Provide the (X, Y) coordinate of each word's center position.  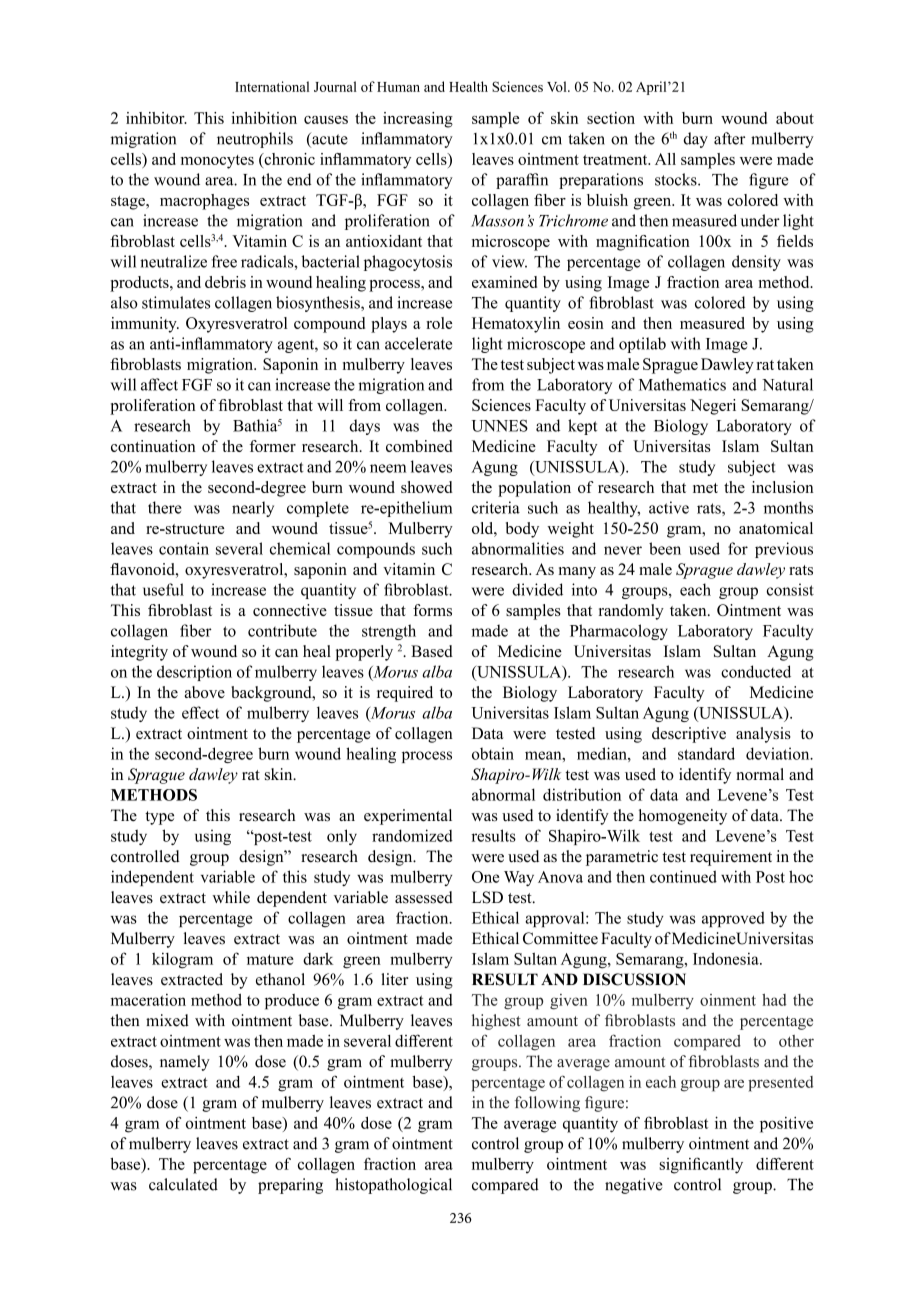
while (231, 897)
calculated (183, 1184)
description (194, 673)
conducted (756, 671)
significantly (701, 1165)
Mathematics (682, 384)
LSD (487, 897)
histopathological (393, 1186)
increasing (418, 120)
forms (432, 610)
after (729, 138)
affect (159, 384)
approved (733, 919)
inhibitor (156, 118)
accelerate (418, 343)
